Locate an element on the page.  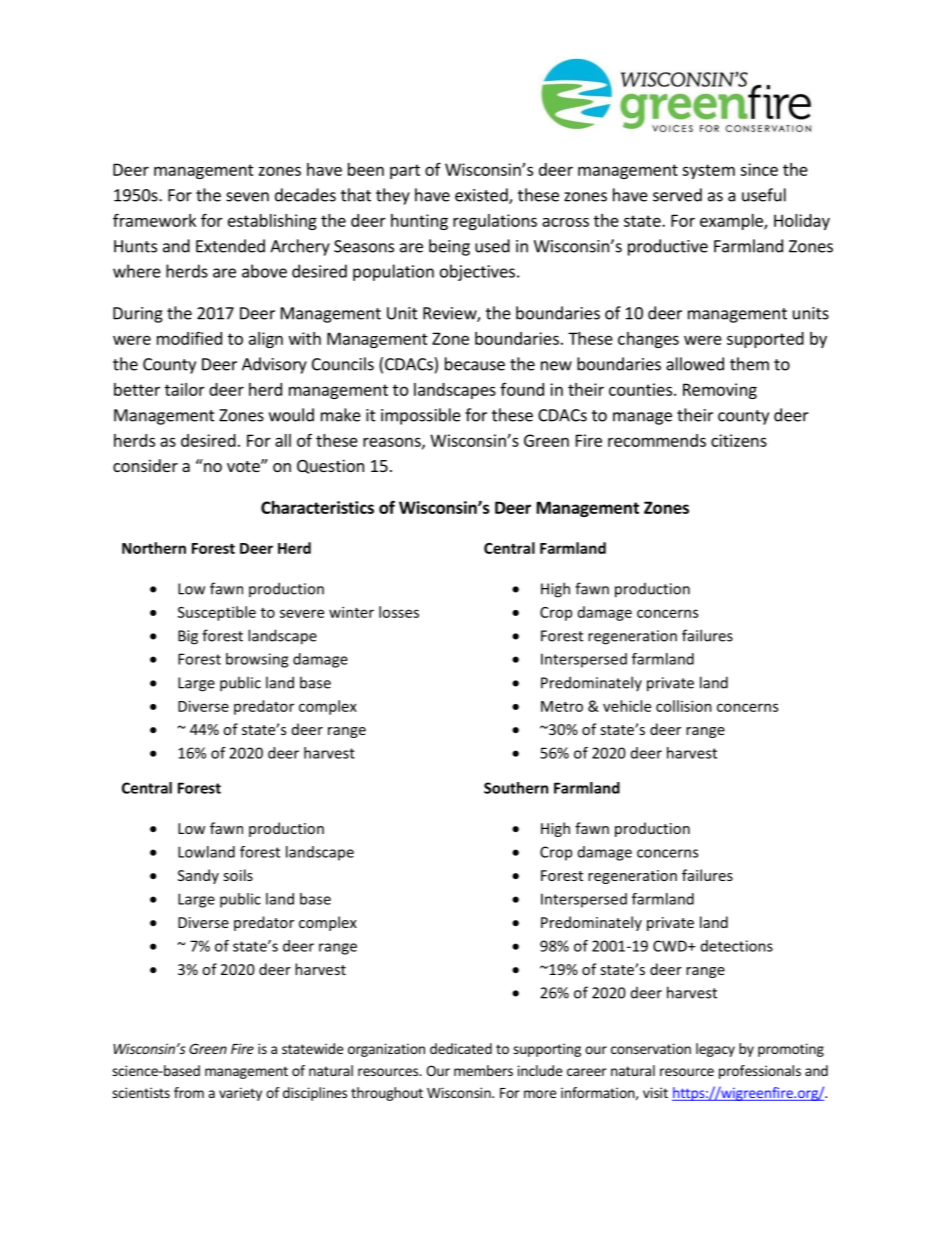
members is located at coordinates (483, 1070).
